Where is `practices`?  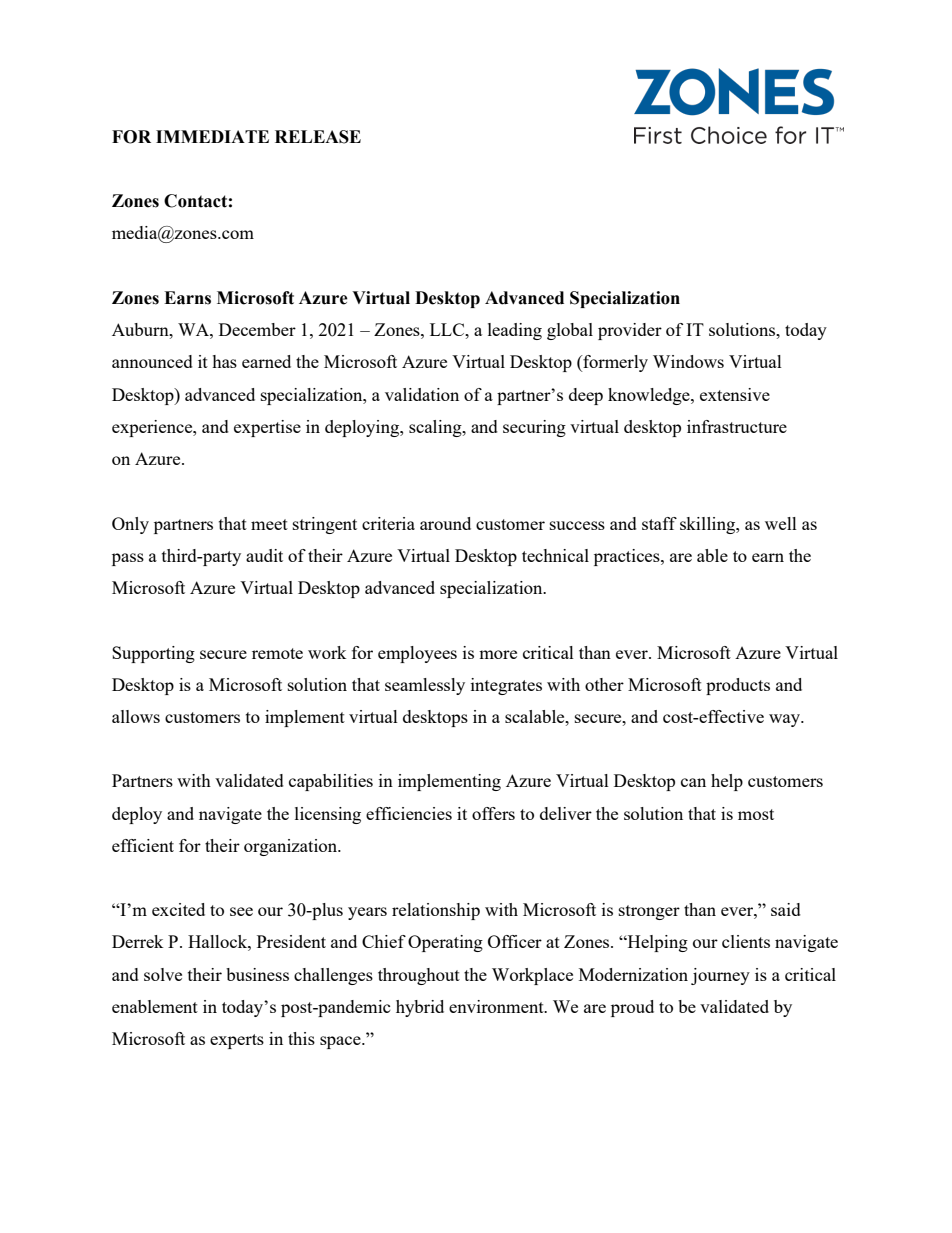
practices is located at coordinates (628, 557).
